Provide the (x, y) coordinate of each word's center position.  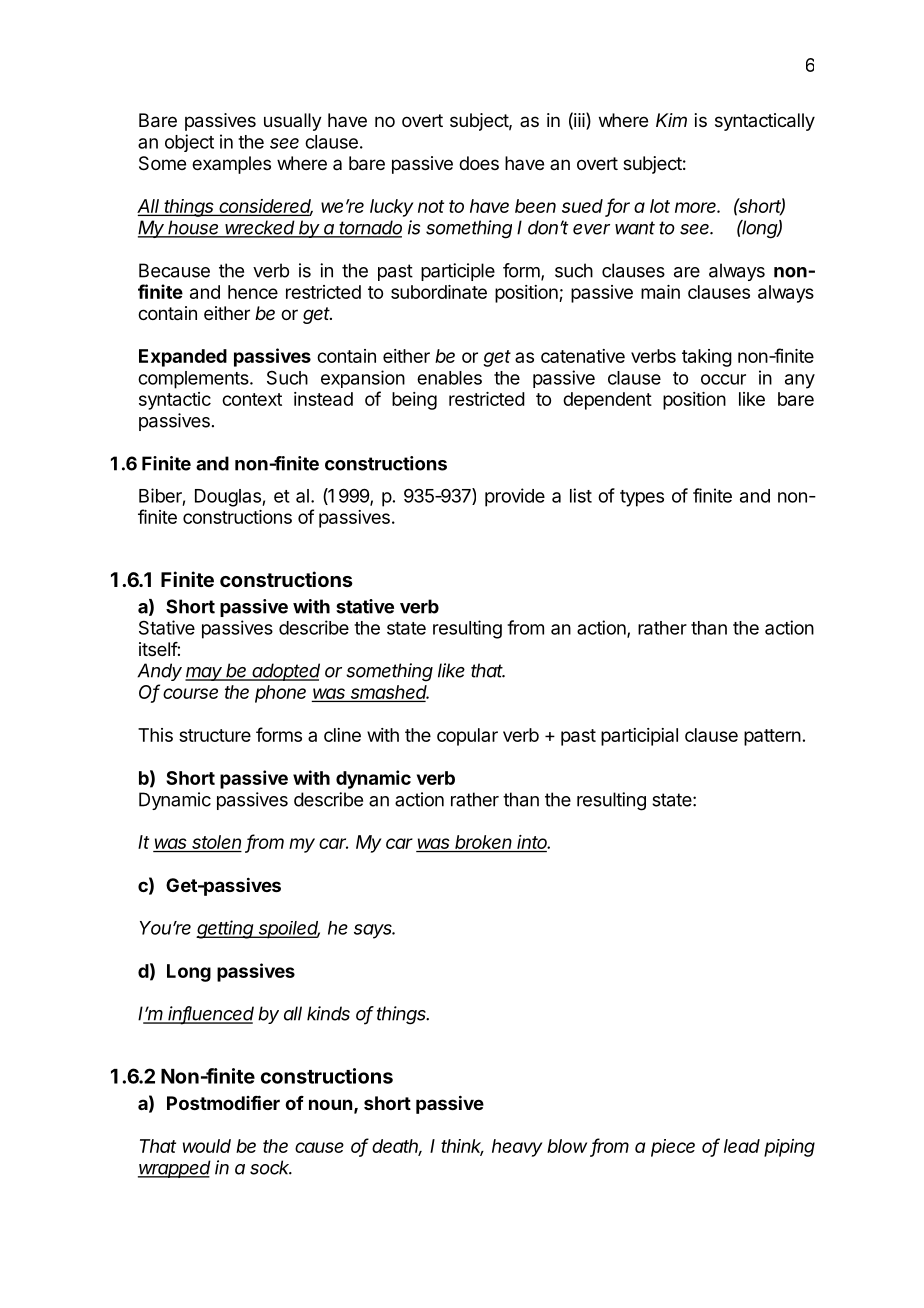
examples (231, 165)
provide (515, 497)
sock (271, 1167)
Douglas (229, 498)
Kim (671, 120)
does (479, 163)
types (642, 498)
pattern (772, 737)
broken (484, 843)
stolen (216, 843)
